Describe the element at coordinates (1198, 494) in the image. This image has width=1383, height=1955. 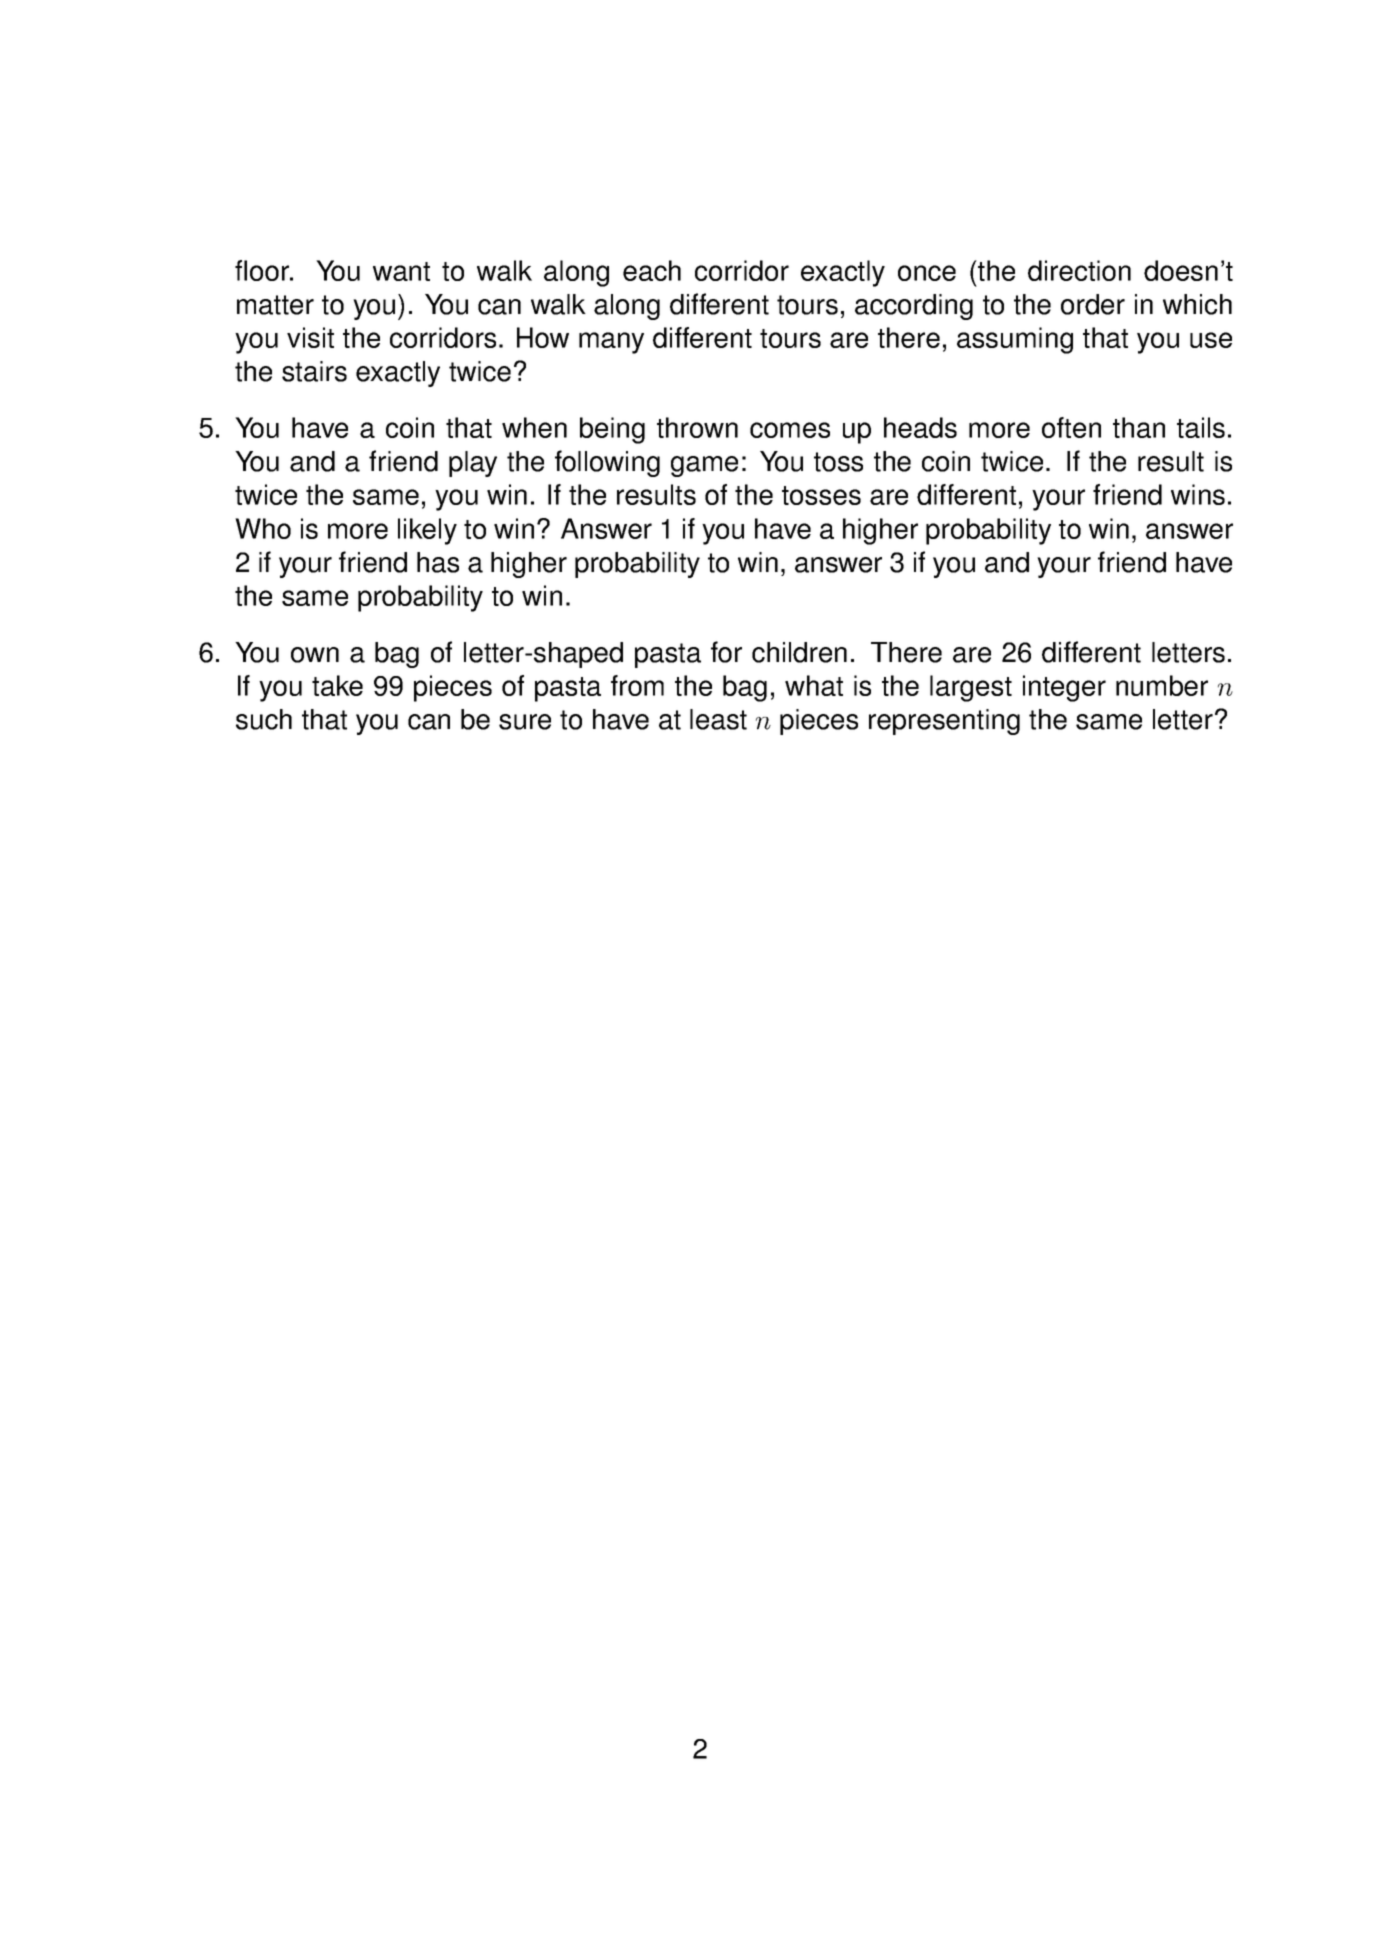
I see `wins` at that location.
